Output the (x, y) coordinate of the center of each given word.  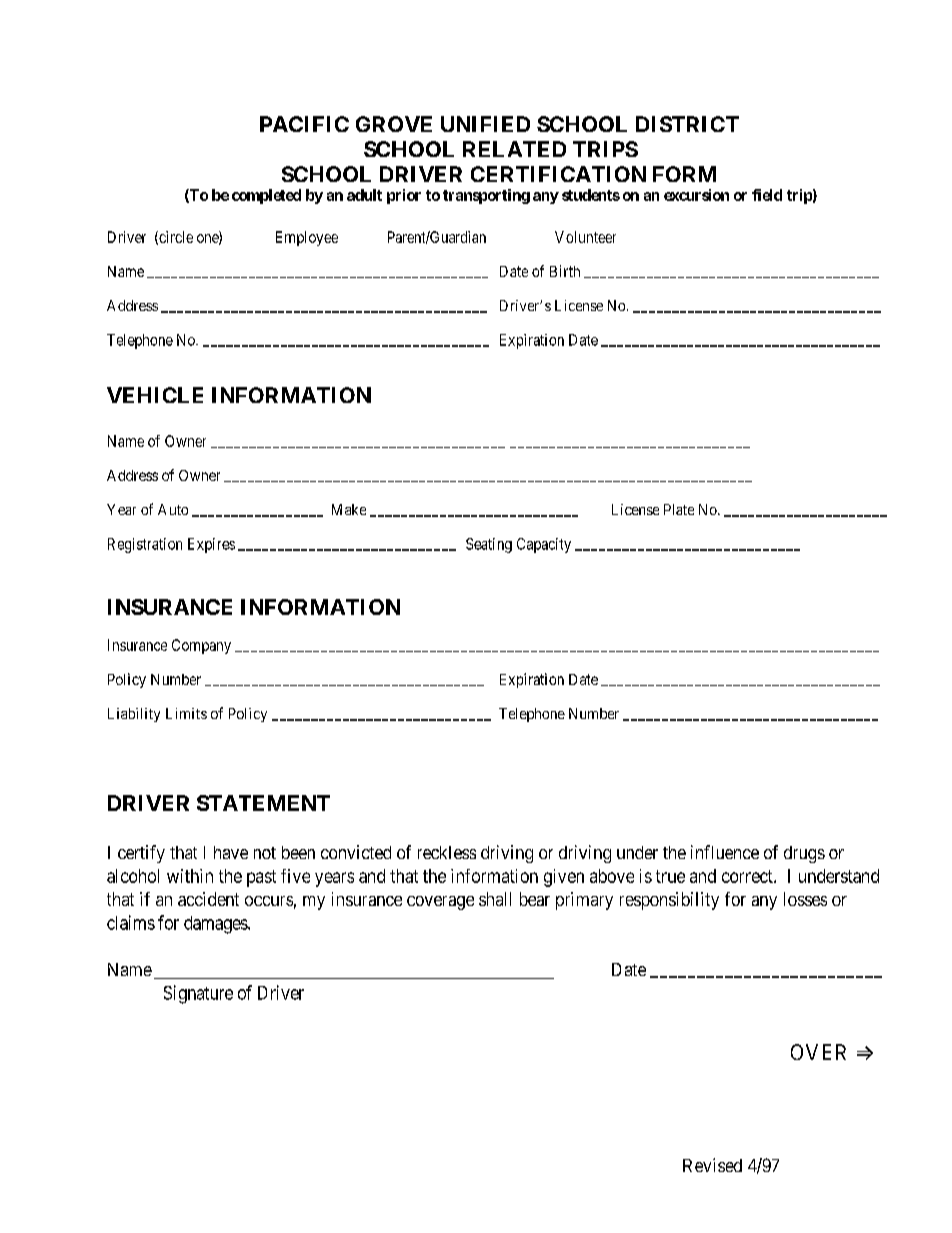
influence (725, 852)
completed (266, 196)
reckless (447, 852)
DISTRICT (687, 124)
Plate (679, 509)
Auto (173, 509)
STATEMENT (263, 803)
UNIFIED (485, 124)
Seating (489, 545)
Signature (198, 994)
